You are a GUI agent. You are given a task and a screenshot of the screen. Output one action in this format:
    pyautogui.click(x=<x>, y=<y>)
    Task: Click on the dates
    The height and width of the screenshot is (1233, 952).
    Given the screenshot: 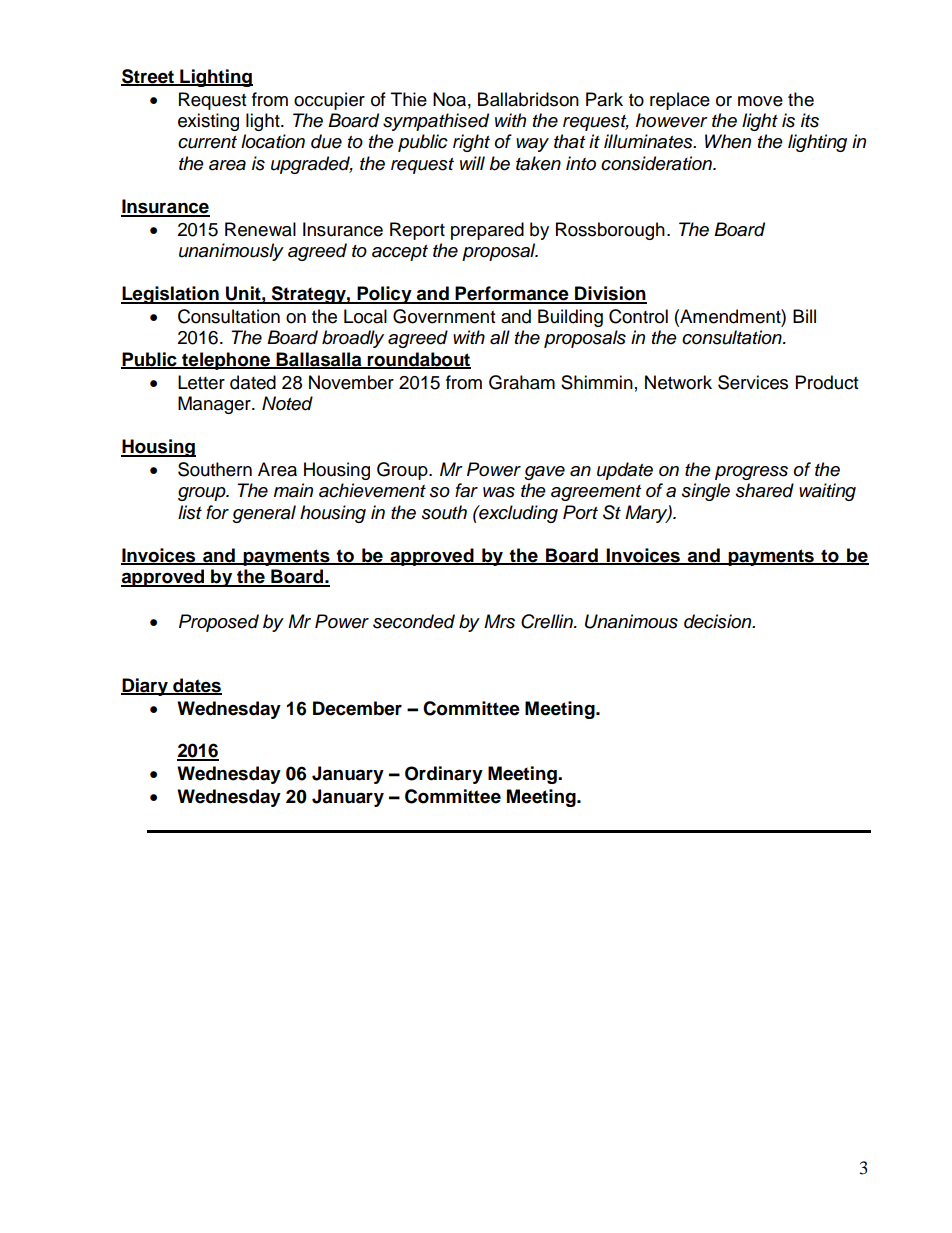 What is the action you would take?
    pyautogui.click(x=196, y=686)
